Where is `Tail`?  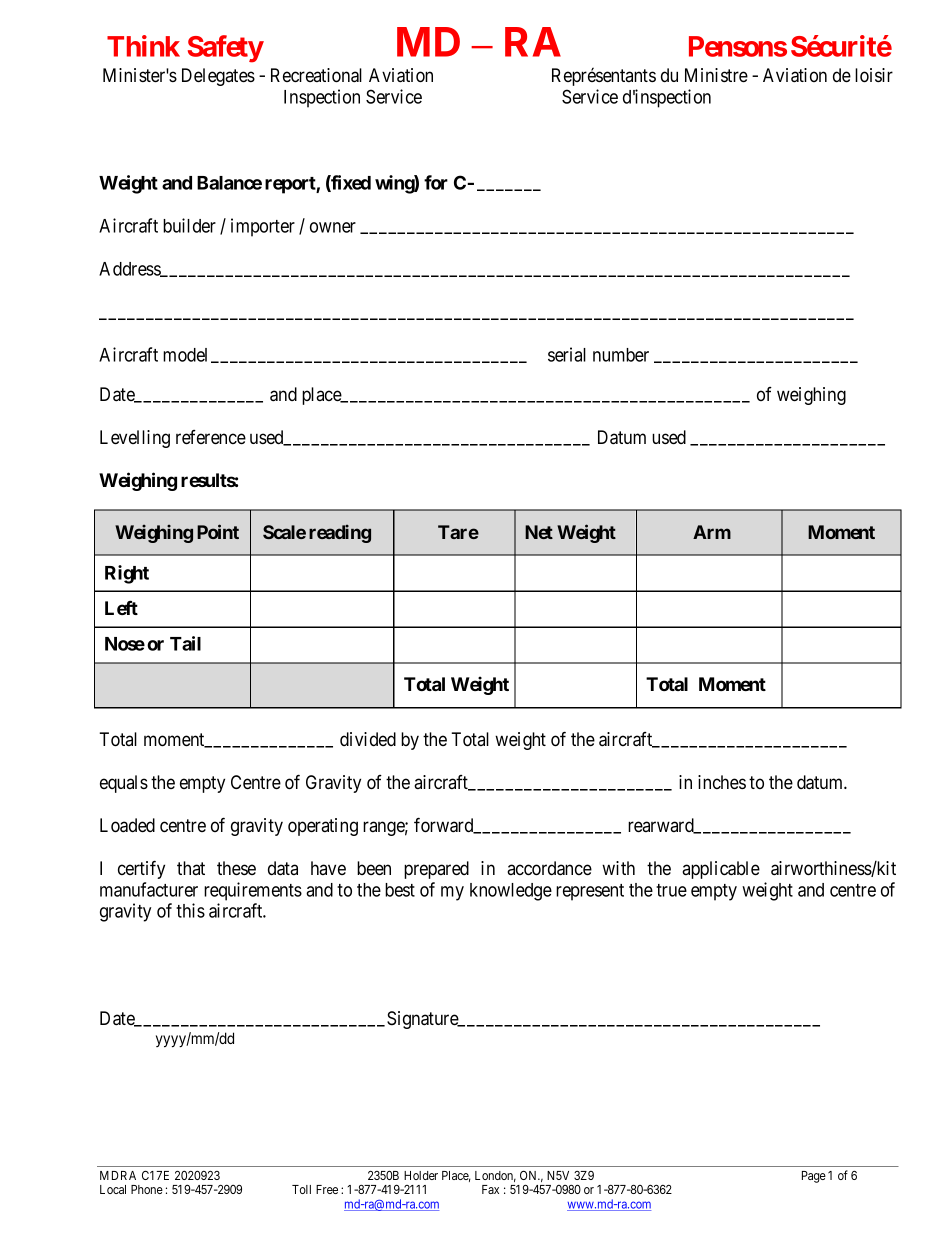 Tail is located at coordinates (185, 643).
